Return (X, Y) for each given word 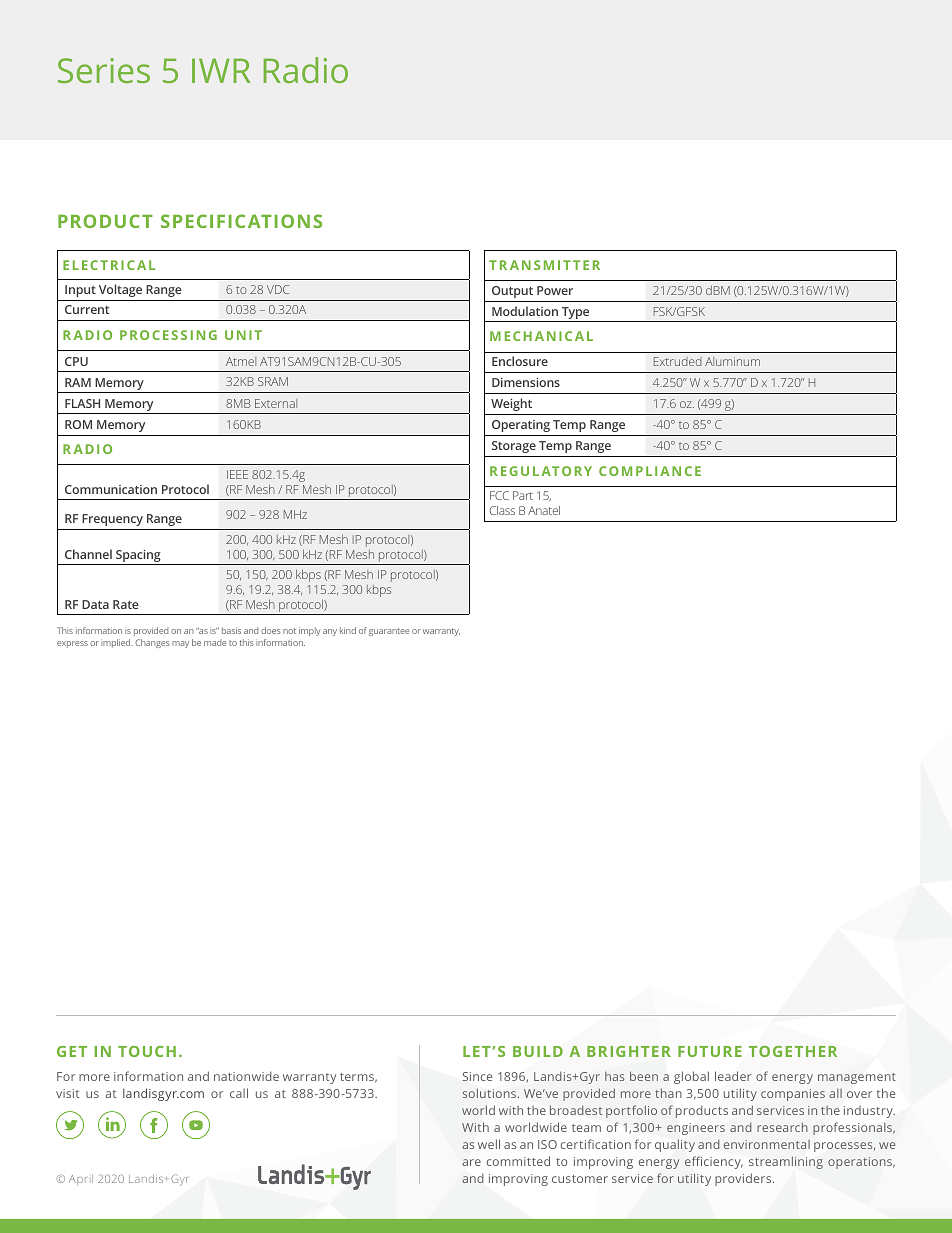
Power (555, 290)
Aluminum (732, 361)
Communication (111, 489)
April (81, 1179)
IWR (221, 70)
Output (512, 292)
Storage (514, 447)
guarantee (389, 632)
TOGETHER (793, 1051)
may (180, 644)
